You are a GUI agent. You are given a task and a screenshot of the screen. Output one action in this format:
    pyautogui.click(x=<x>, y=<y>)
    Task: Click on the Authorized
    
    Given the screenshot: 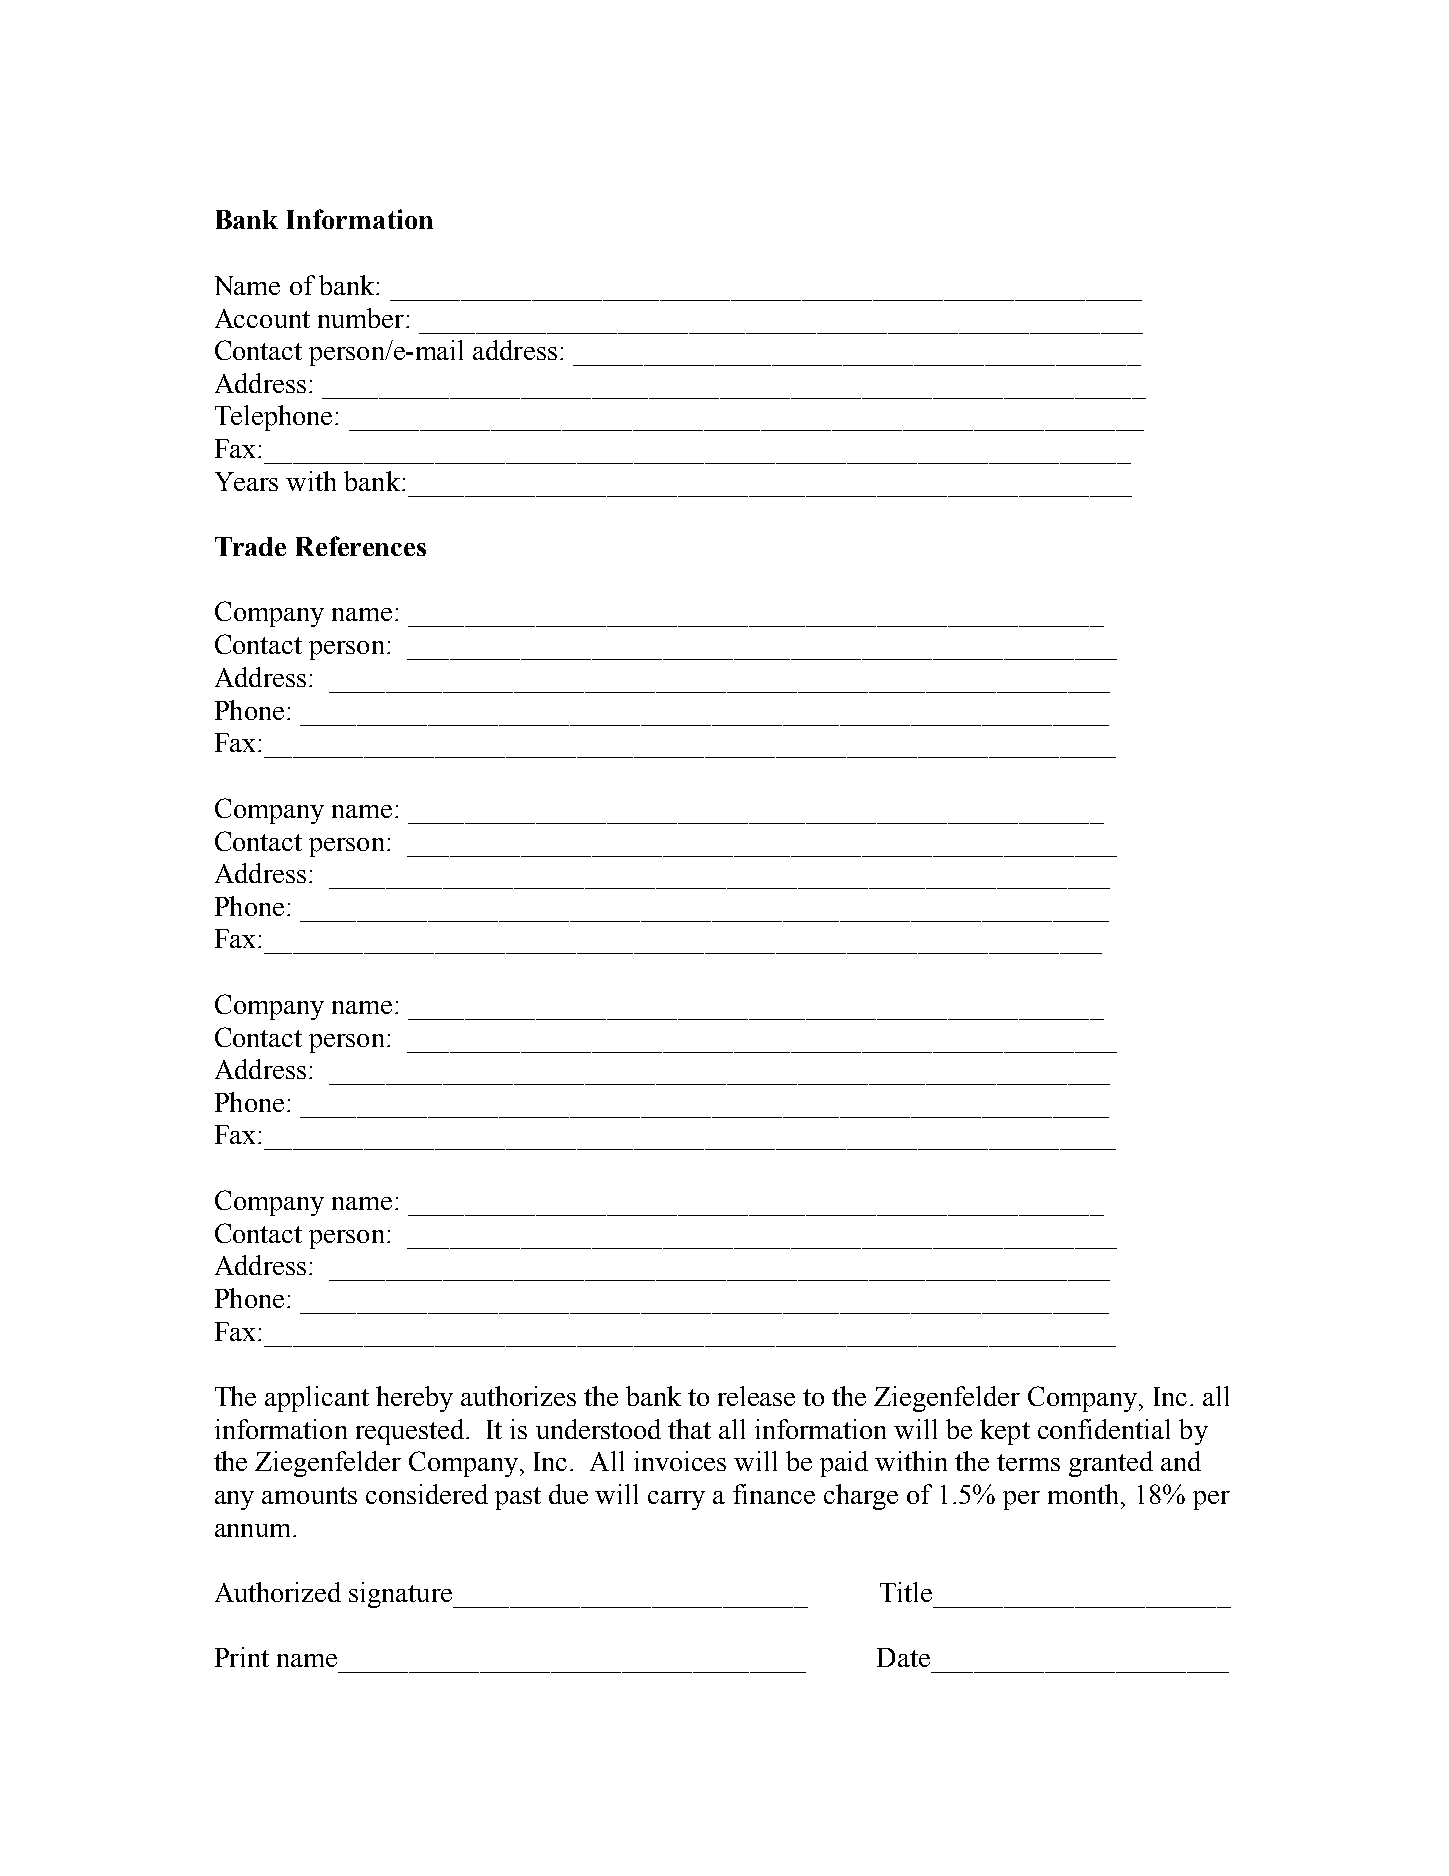 What is the action you would take?
    pyautogui.click(x=278, y=1592)
